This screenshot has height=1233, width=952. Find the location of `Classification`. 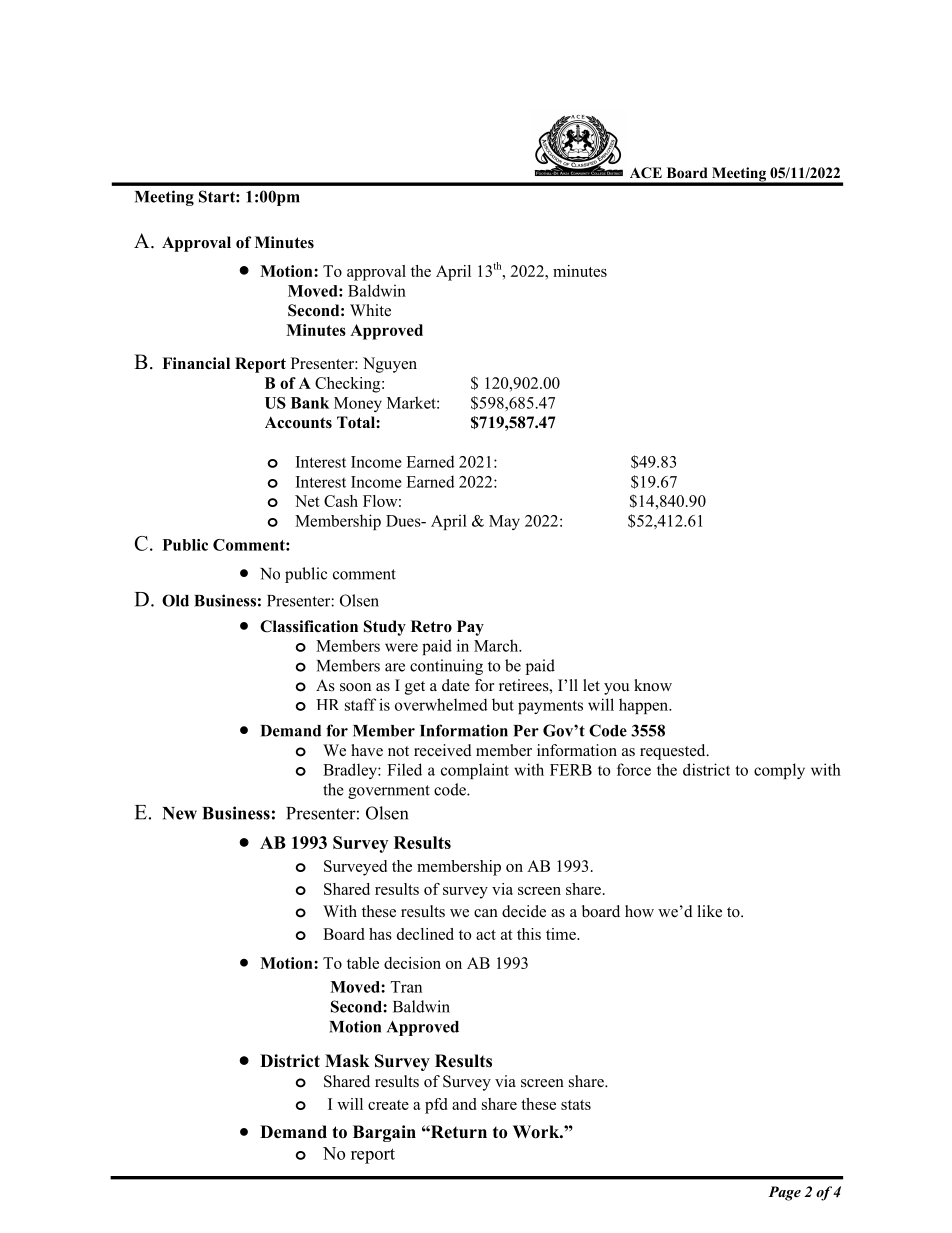

Classification is located at coordinates (309, 626).
